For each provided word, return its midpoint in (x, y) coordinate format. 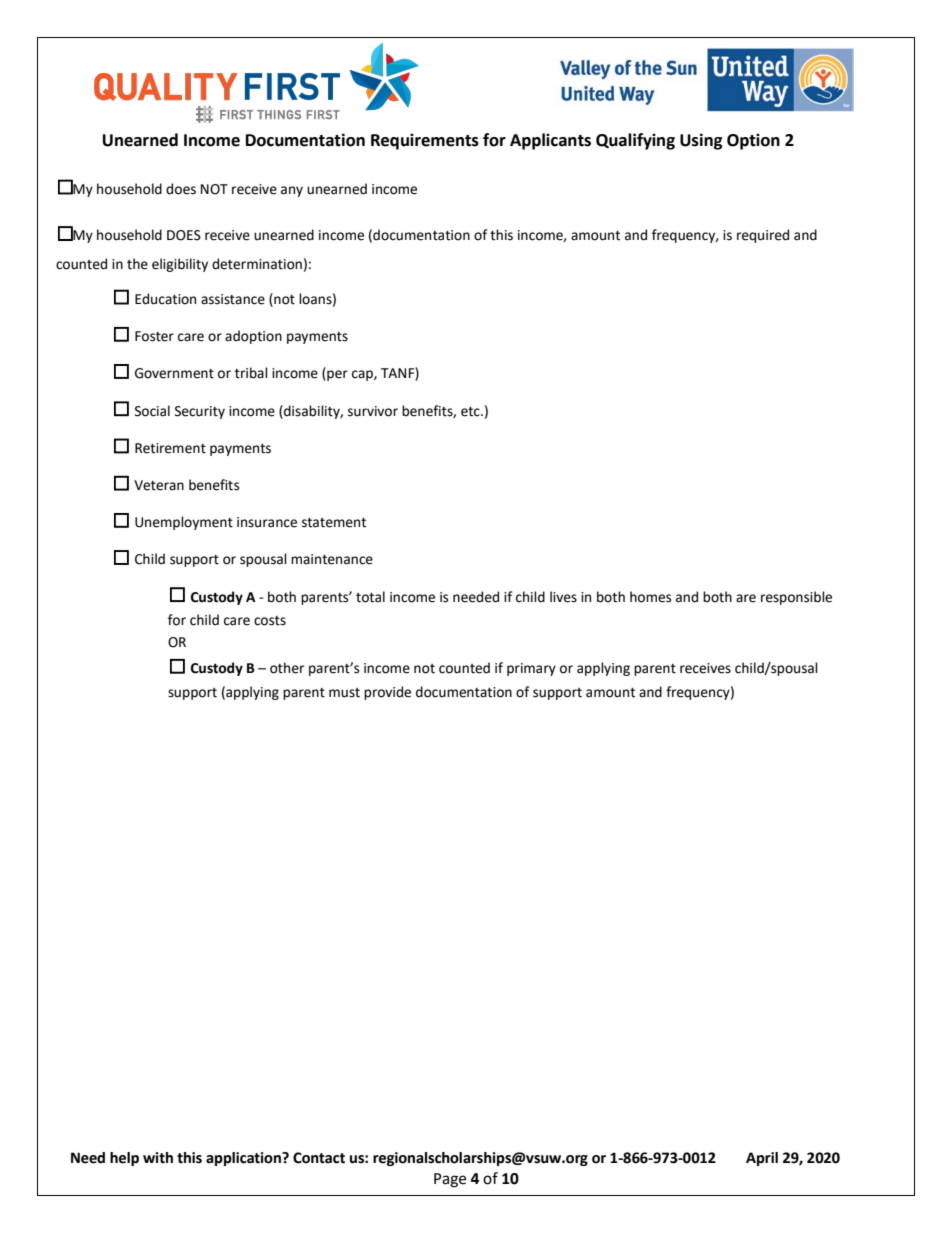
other (287, 668)
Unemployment (184, 523)
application (244, 1159)
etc (471, 412)
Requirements (425, 141)
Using (701, 141)
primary (531, 669)
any (292, 191)
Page (450, 1180)
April (762, 1159)
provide (387, 693)
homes (650, 597)
